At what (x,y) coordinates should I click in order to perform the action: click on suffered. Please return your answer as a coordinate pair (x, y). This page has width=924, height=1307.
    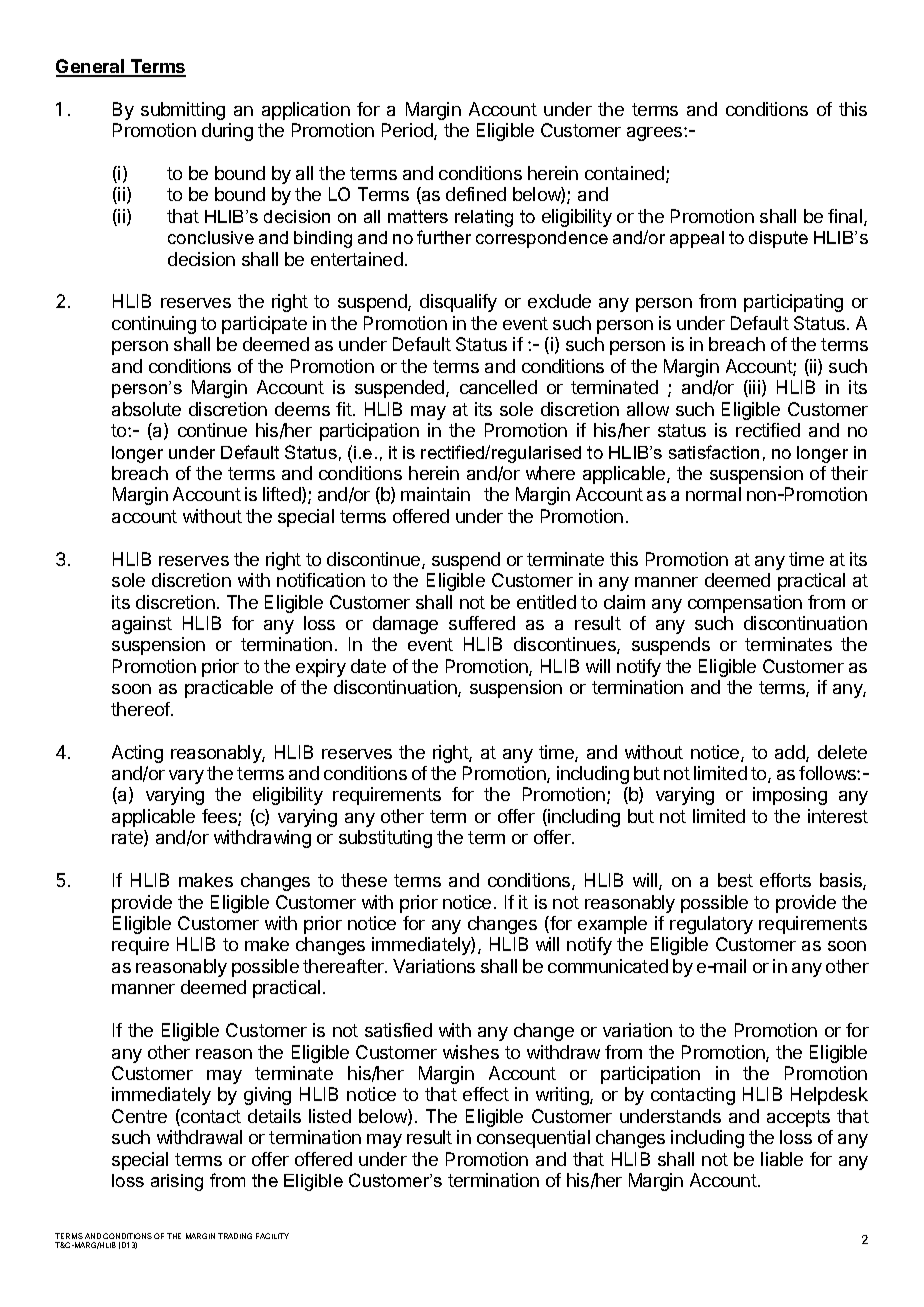
    Looking at the image, I should click on (482, 623).
